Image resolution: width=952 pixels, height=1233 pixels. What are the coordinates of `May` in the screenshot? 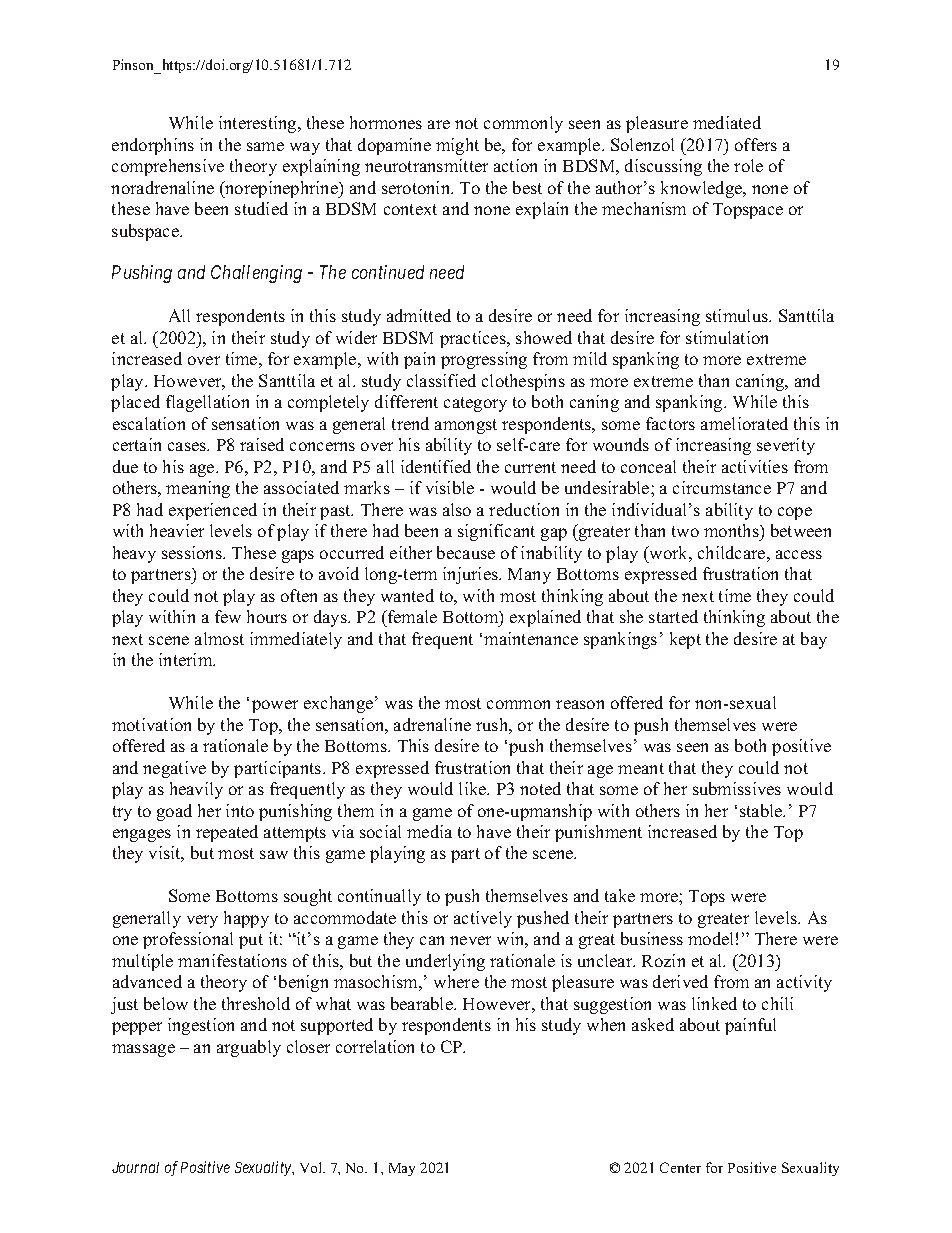 It's located at (402, 1169).
